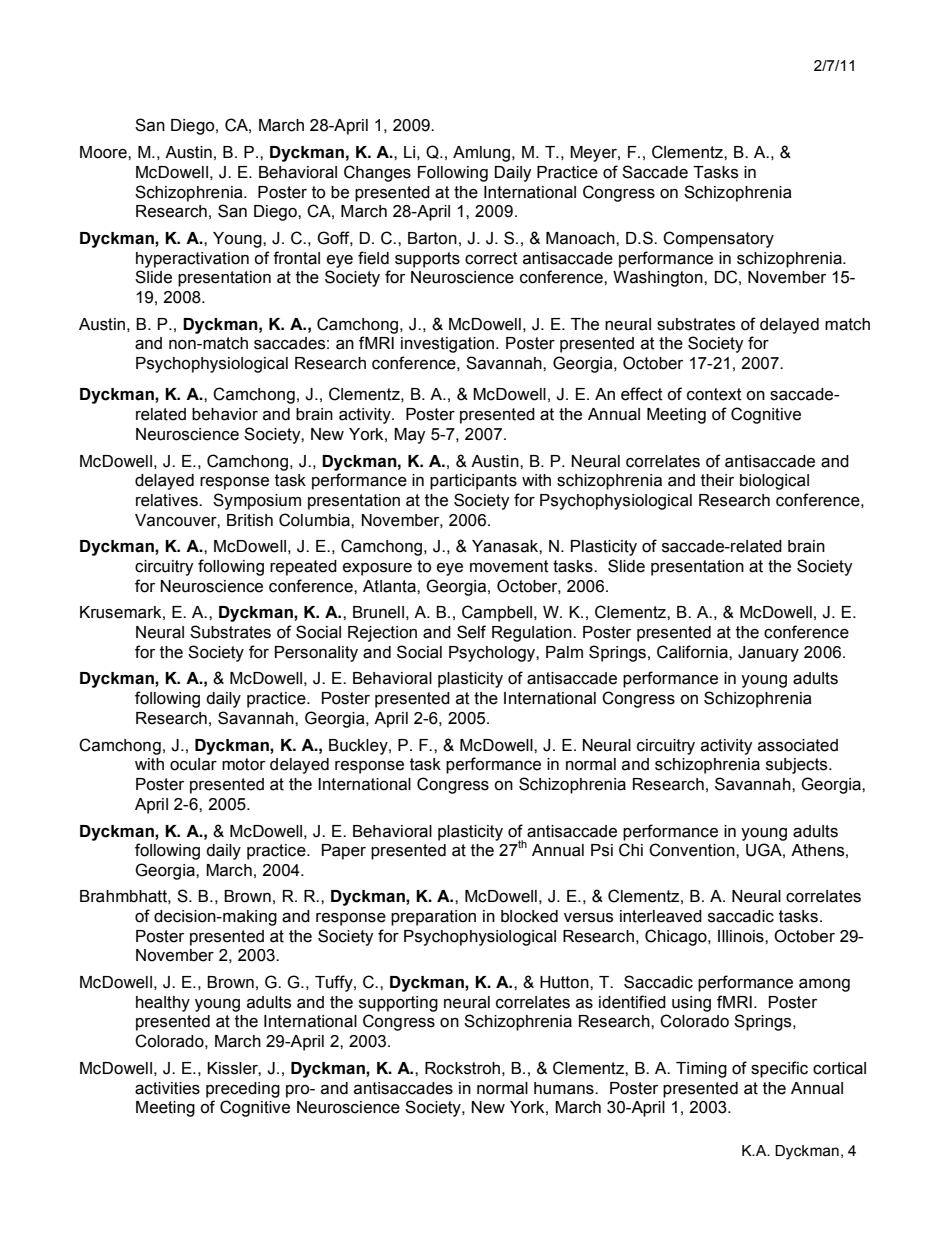 The height and width of the screenshot is (1233, 952). What do you see at coordinates (718, 239) in the screenshot?
I see `Compensatory` at bounding box center [718, 239].
